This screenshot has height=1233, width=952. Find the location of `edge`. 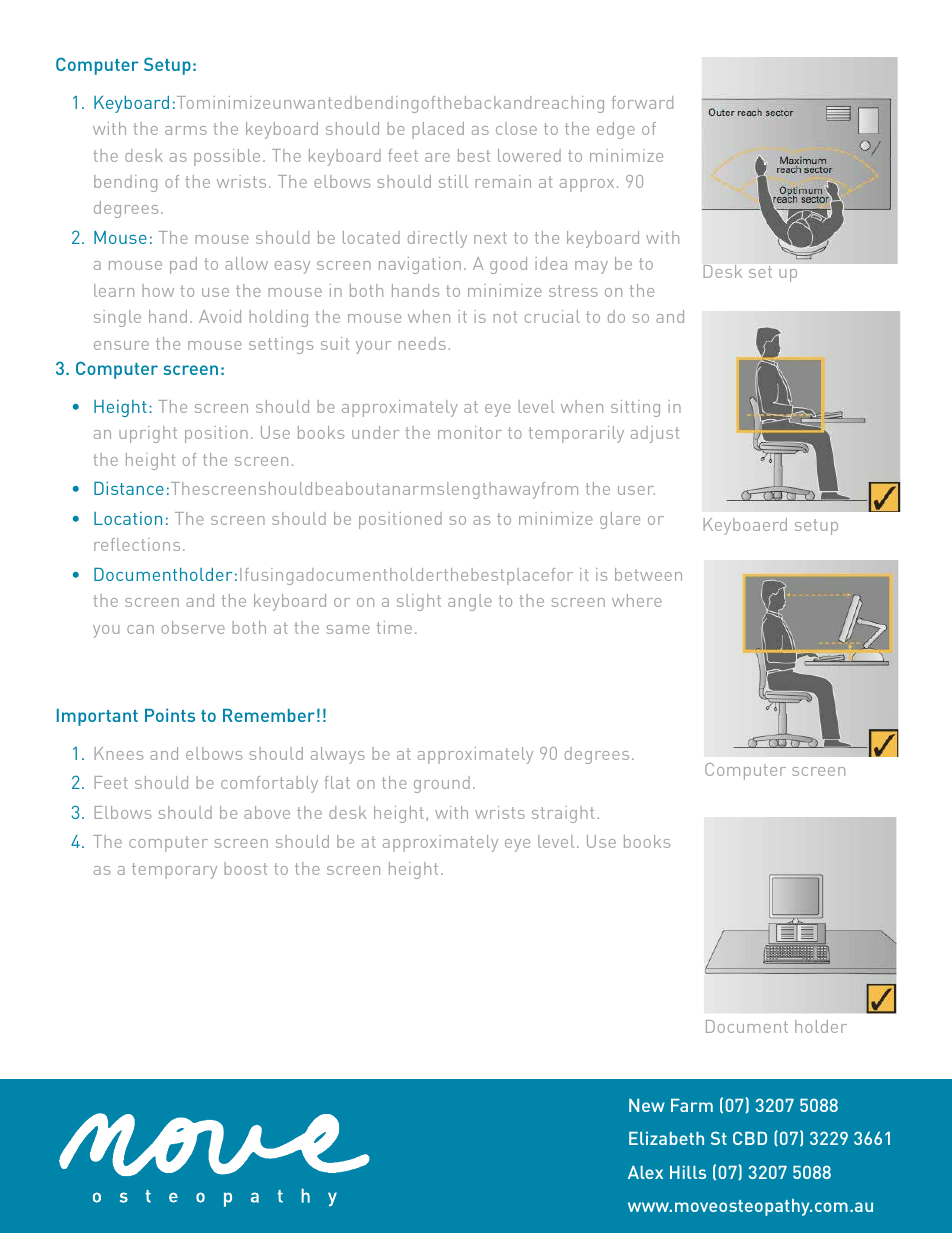

edge is located at coordinates (616, 130).
